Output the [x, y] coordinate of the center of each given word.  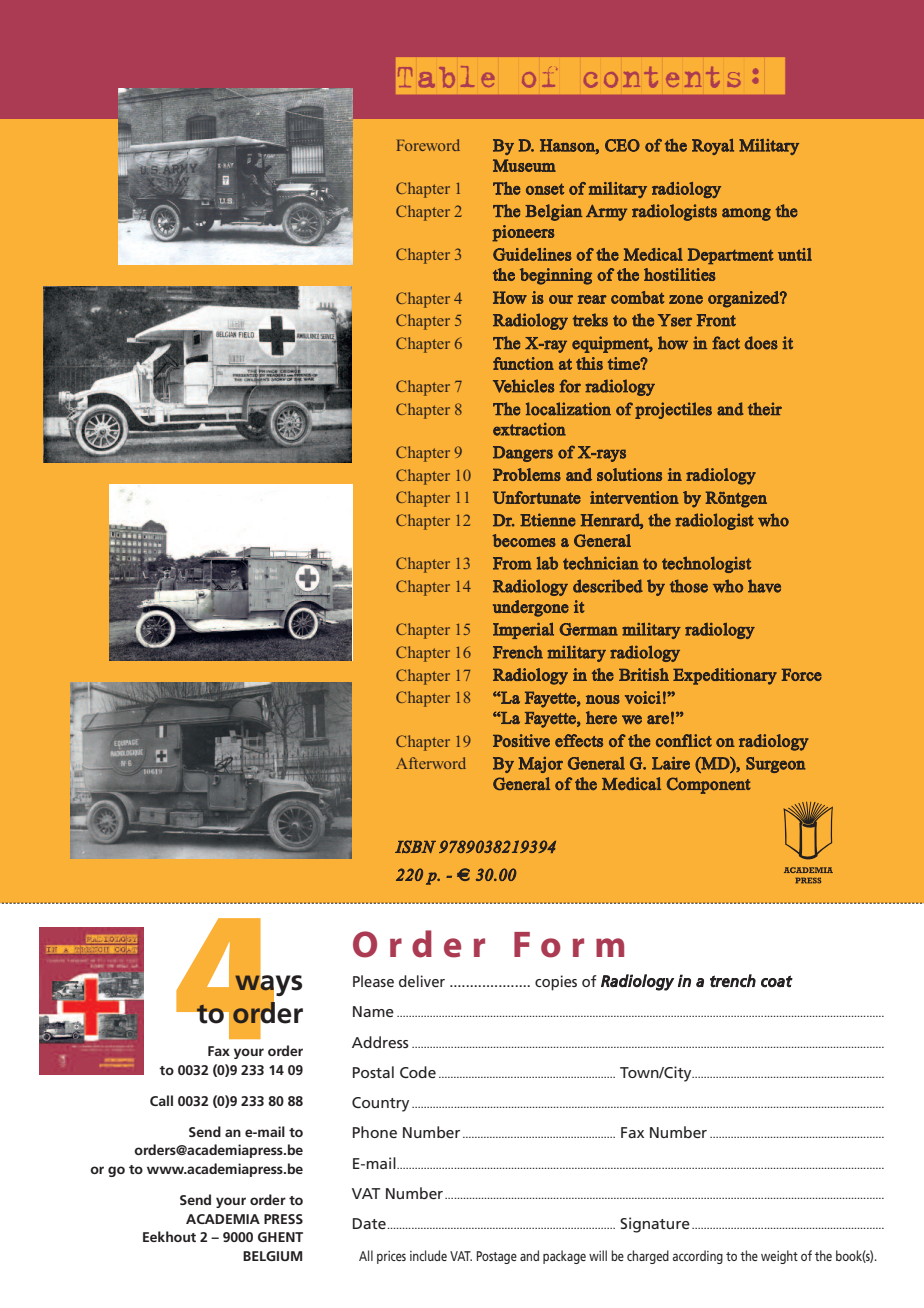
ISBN [415, 846]
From [512, 563]
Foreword [428, 145]
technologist [706, 565]
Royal [713, 147]
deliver [422, 981]
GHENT [280, 1237]
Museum [524, 165]
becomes [524, 540]
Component [709, 785]
